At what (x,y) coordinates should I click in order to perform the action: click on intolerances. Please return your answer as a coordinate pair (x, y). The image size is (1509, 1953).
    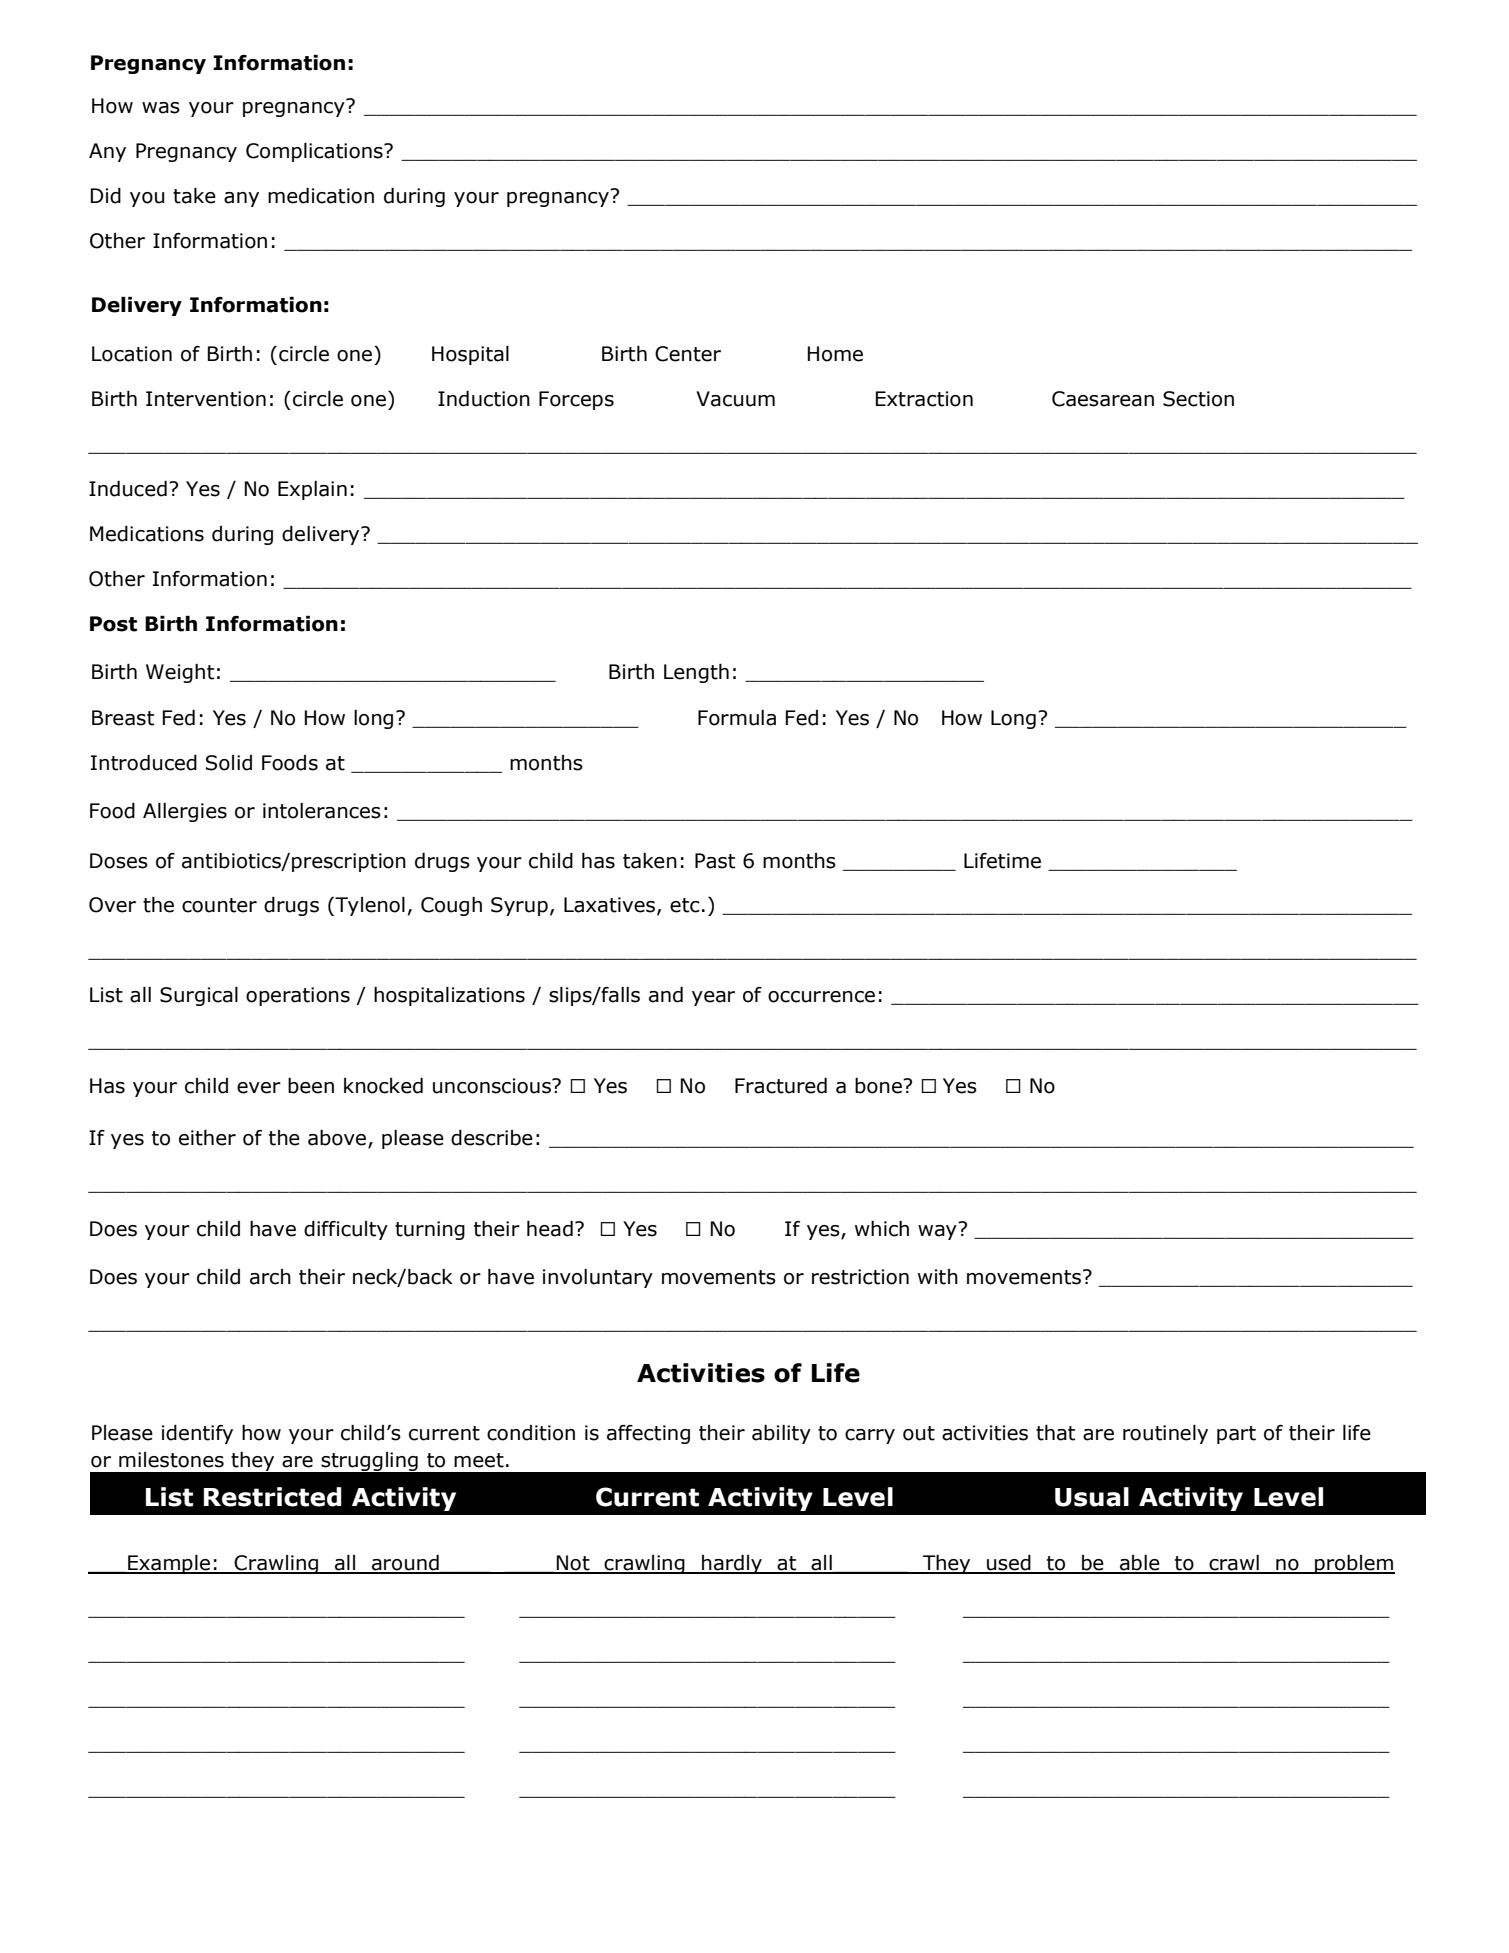
    Looking at the image, I should click on (322, 811).
